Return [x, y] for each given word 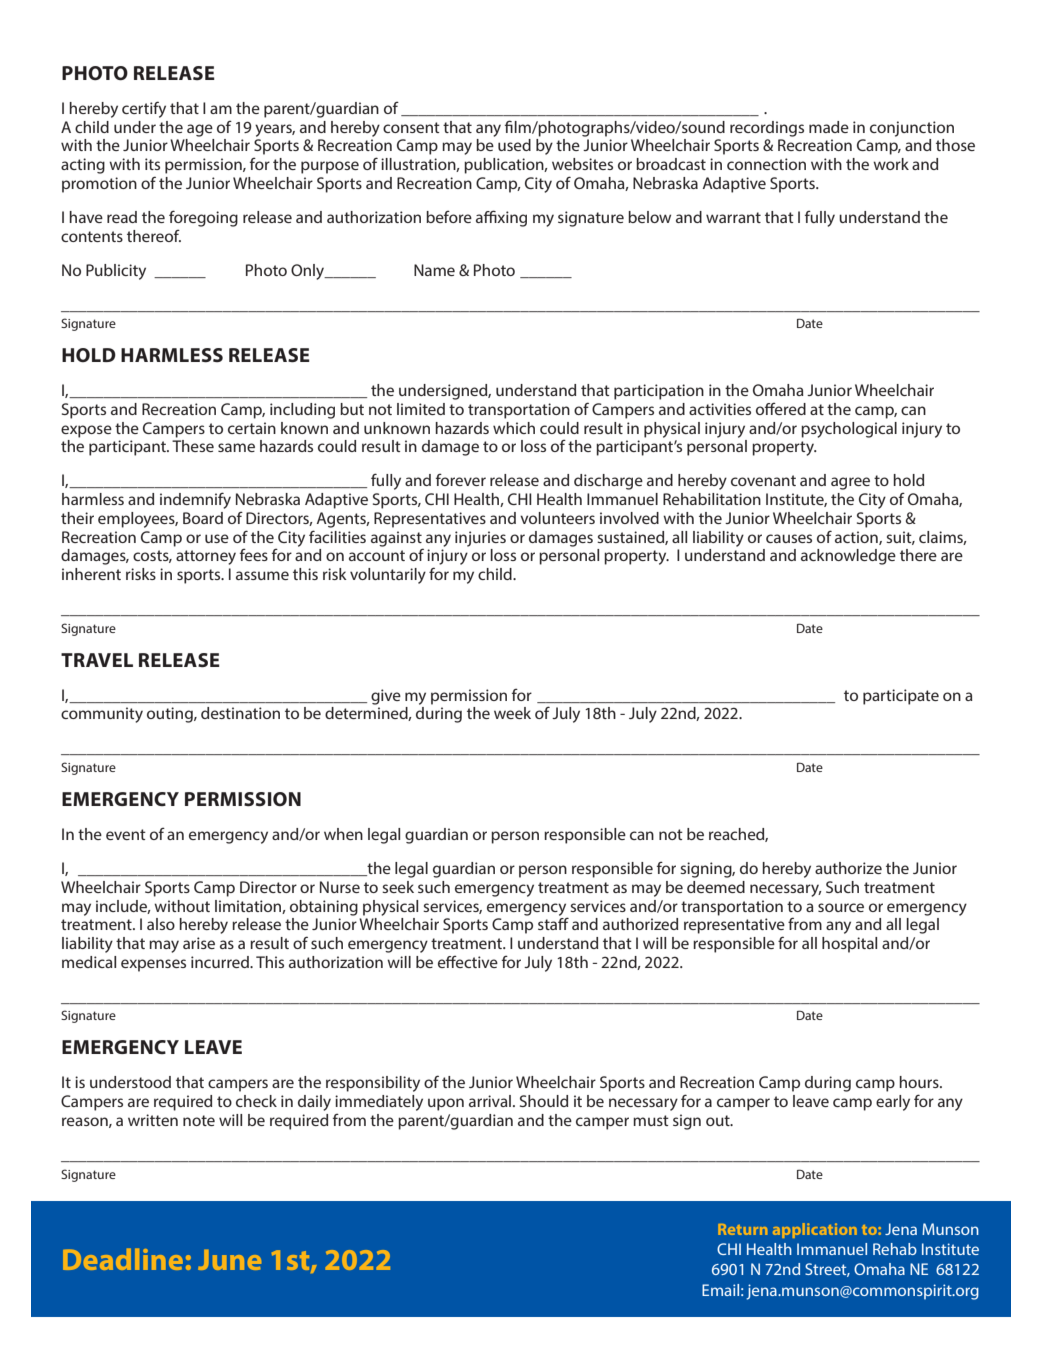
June [229, 1260]
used [514, 145]
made [829, 127]
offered [781, 409]
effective [468, 962]
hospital [849, 945]
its [152, 164]
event [126, 834]
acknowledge [848, 557]
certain [252, 428]
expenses [153, 965]
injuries [480, 539]
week [512, 713]
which [514, 428]
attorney [206, 557]
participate [901, 697]
